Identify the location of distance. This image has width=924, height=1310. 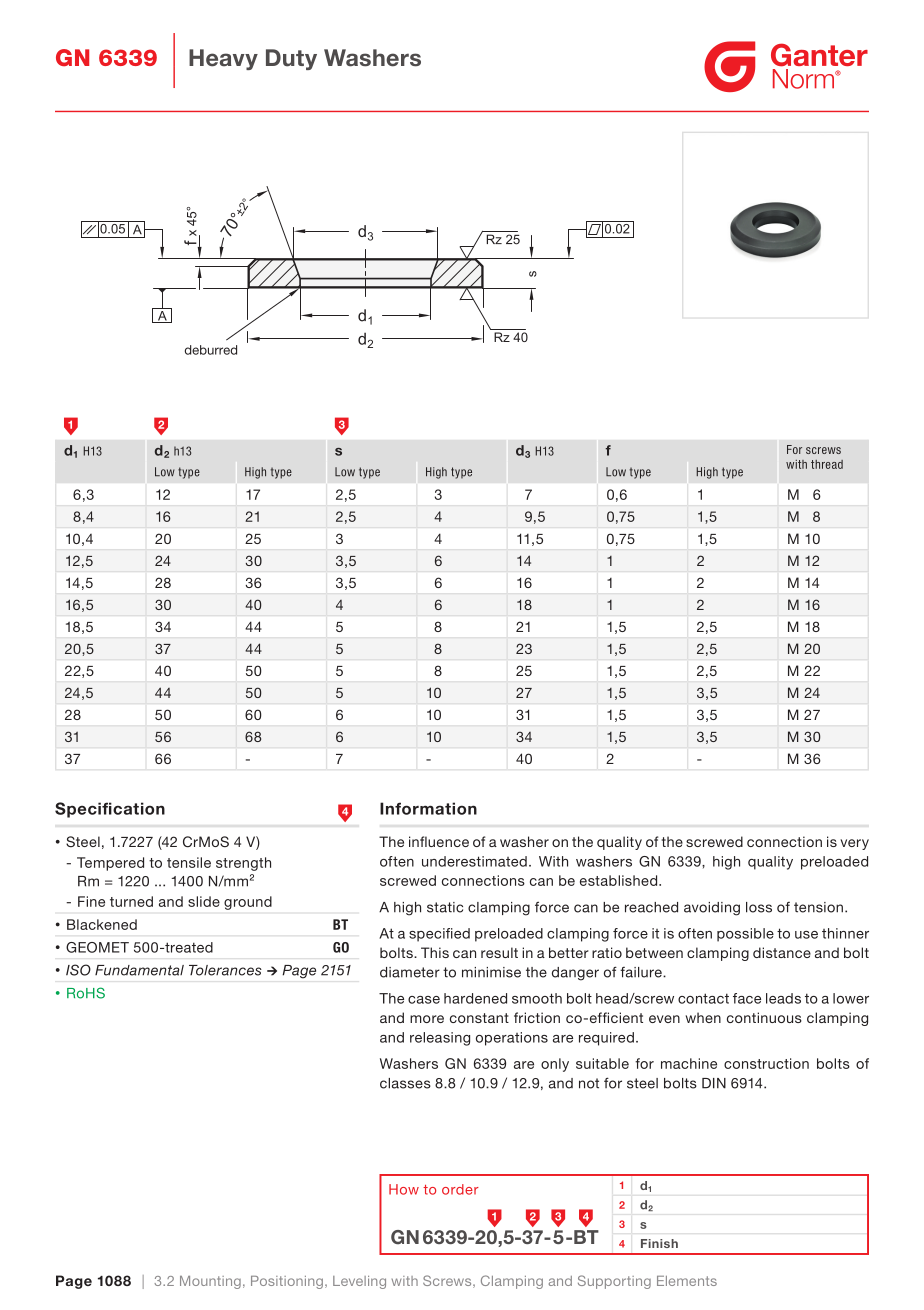
(782, 952).
